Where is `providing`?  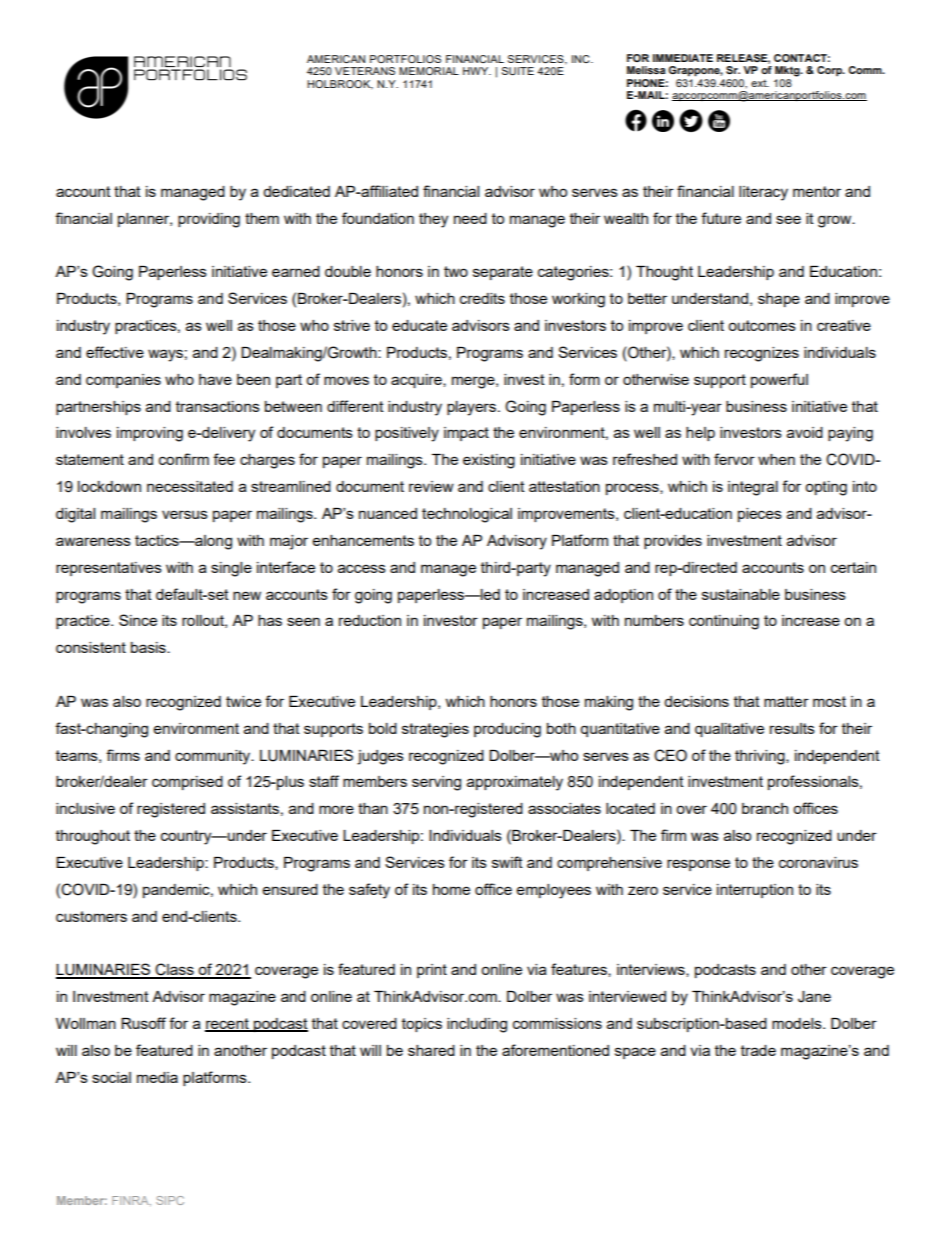 providing is located at coordinates (209, 220).
